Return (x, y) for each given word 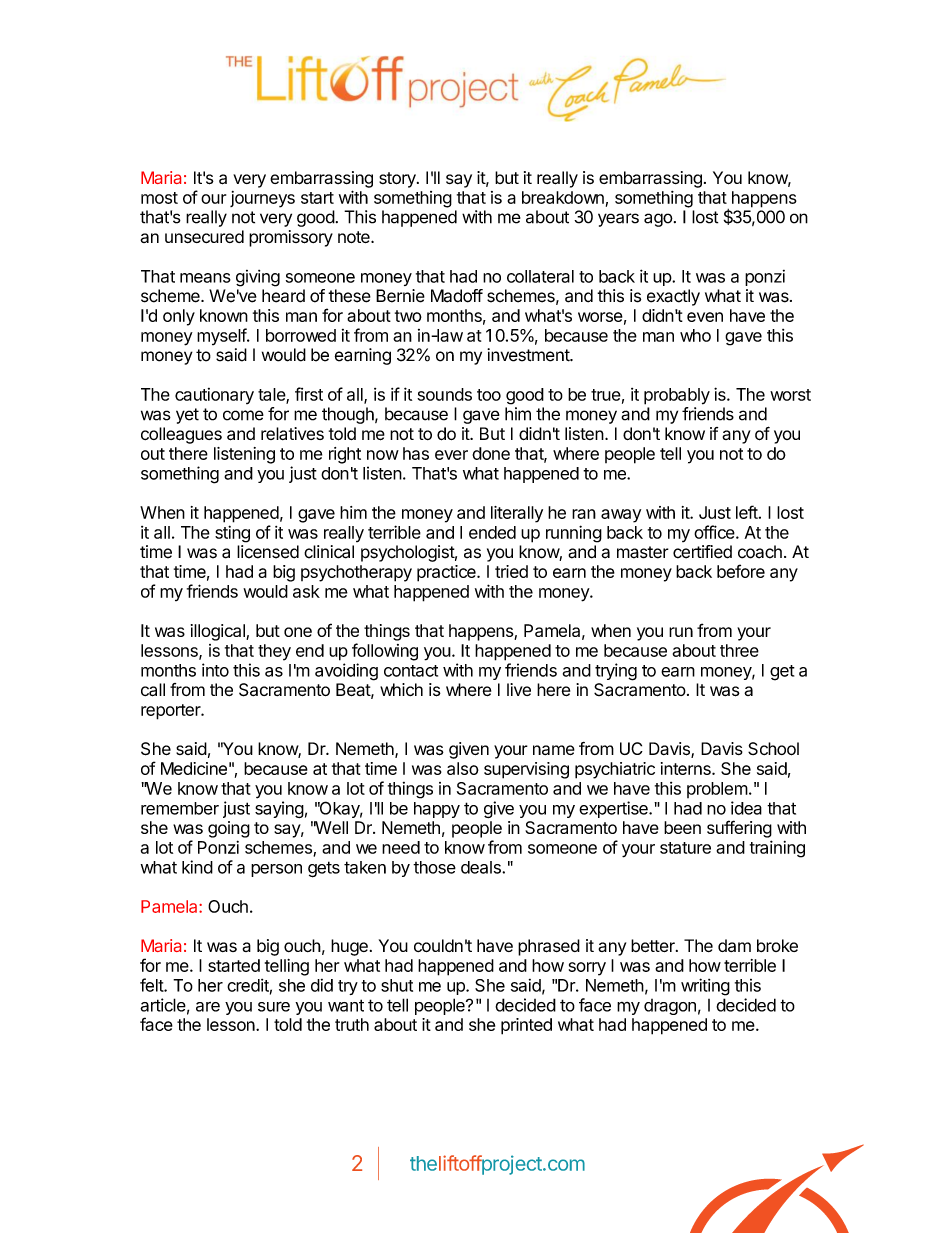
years (618, 220)
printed (526, 1026)
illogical (219, 632)
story (398, 180)
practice (447, 573)
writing (705, 987)
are (208, 1007)
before (741, 571)
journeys (262, 199)
